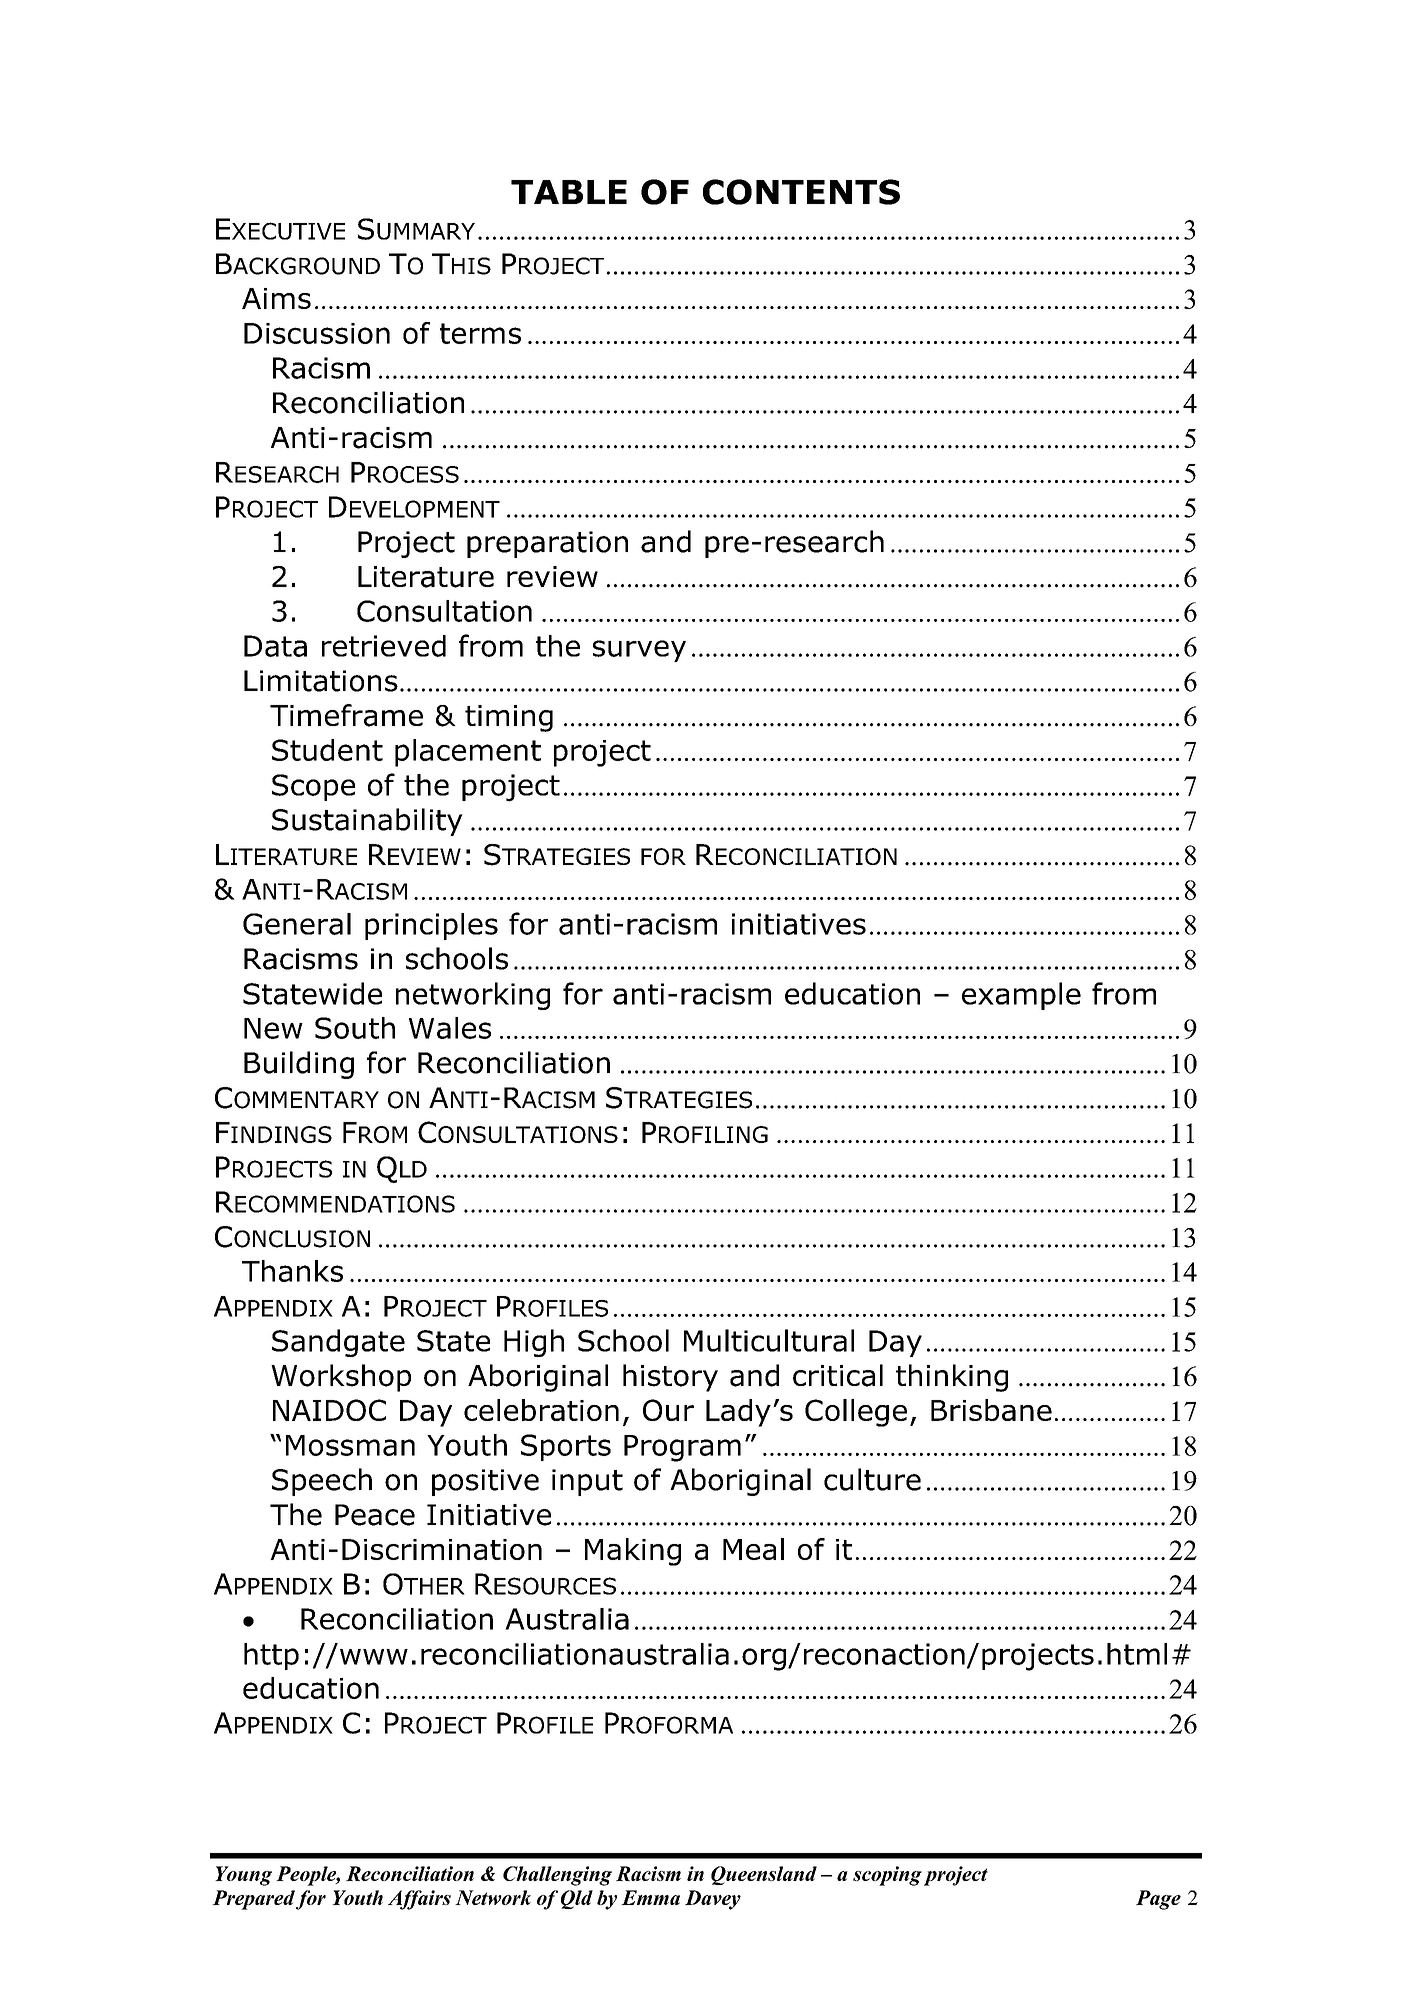 The image size is (1411, 1996). Describe the element at coordinates (419, 1900) in the image. I see `Affairs` at that location.
